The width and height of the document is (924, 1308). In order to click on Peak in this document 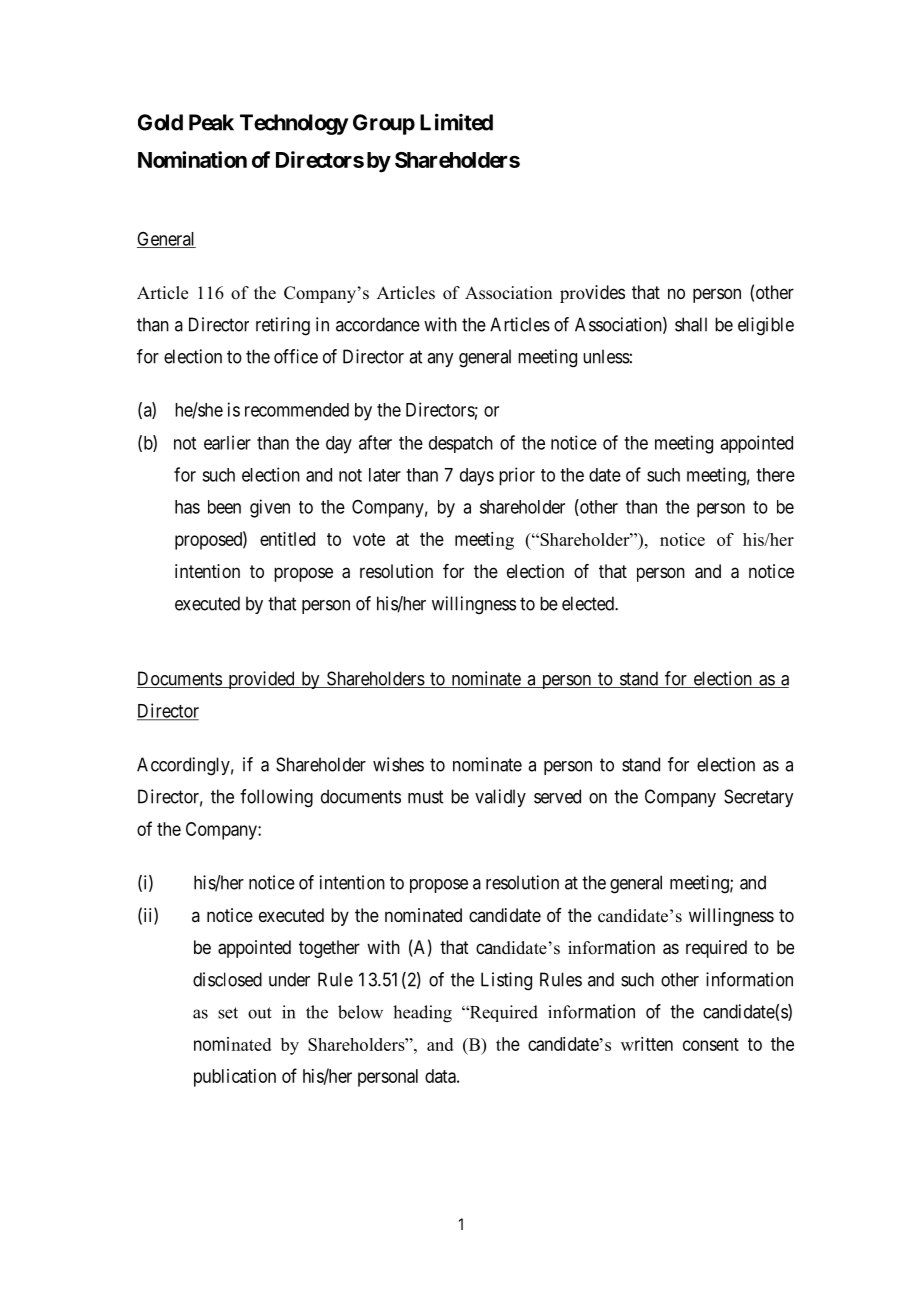, I will do `click(211, 122)`.
